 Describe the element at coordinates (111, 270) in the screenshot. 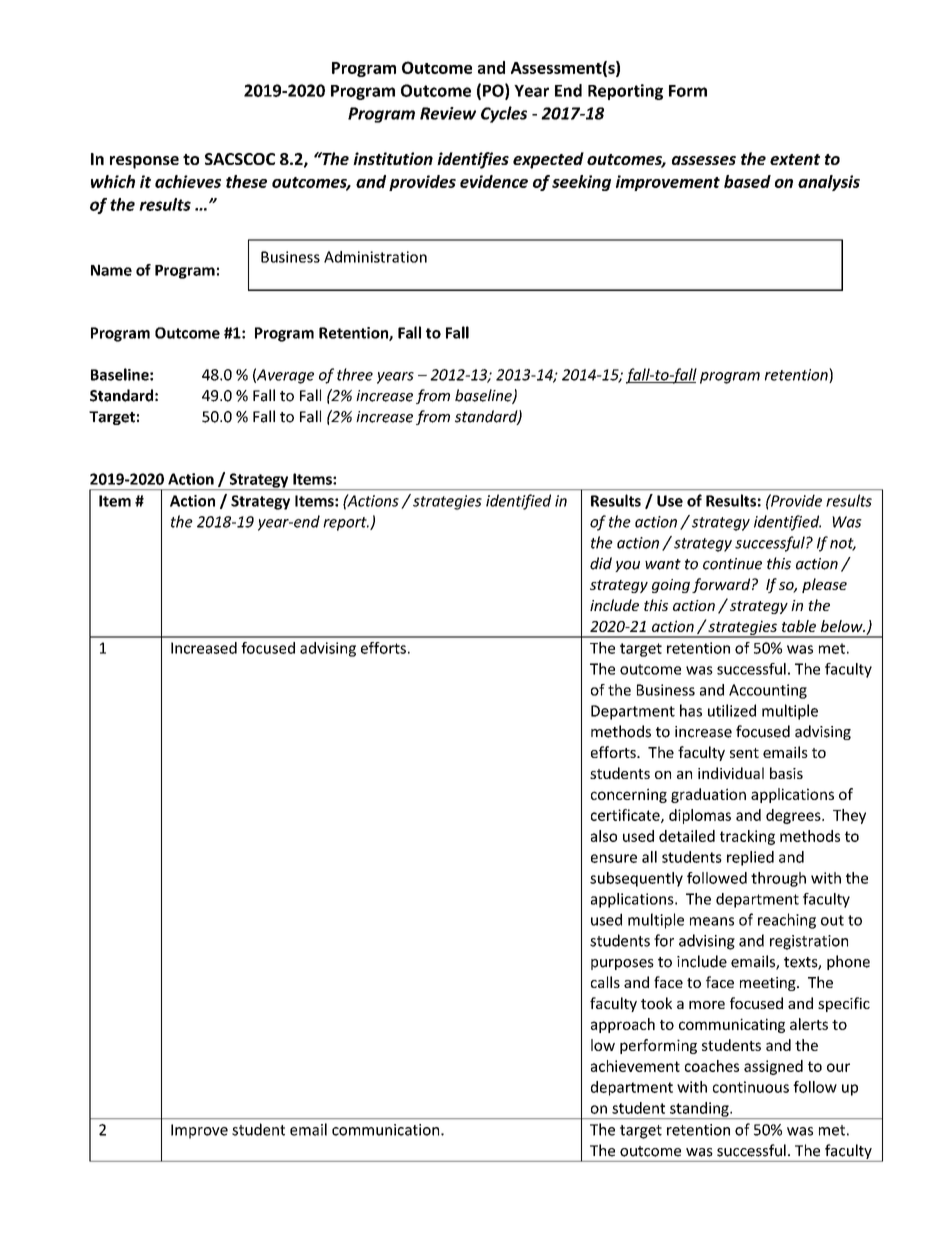

I see `Name` at that location.
